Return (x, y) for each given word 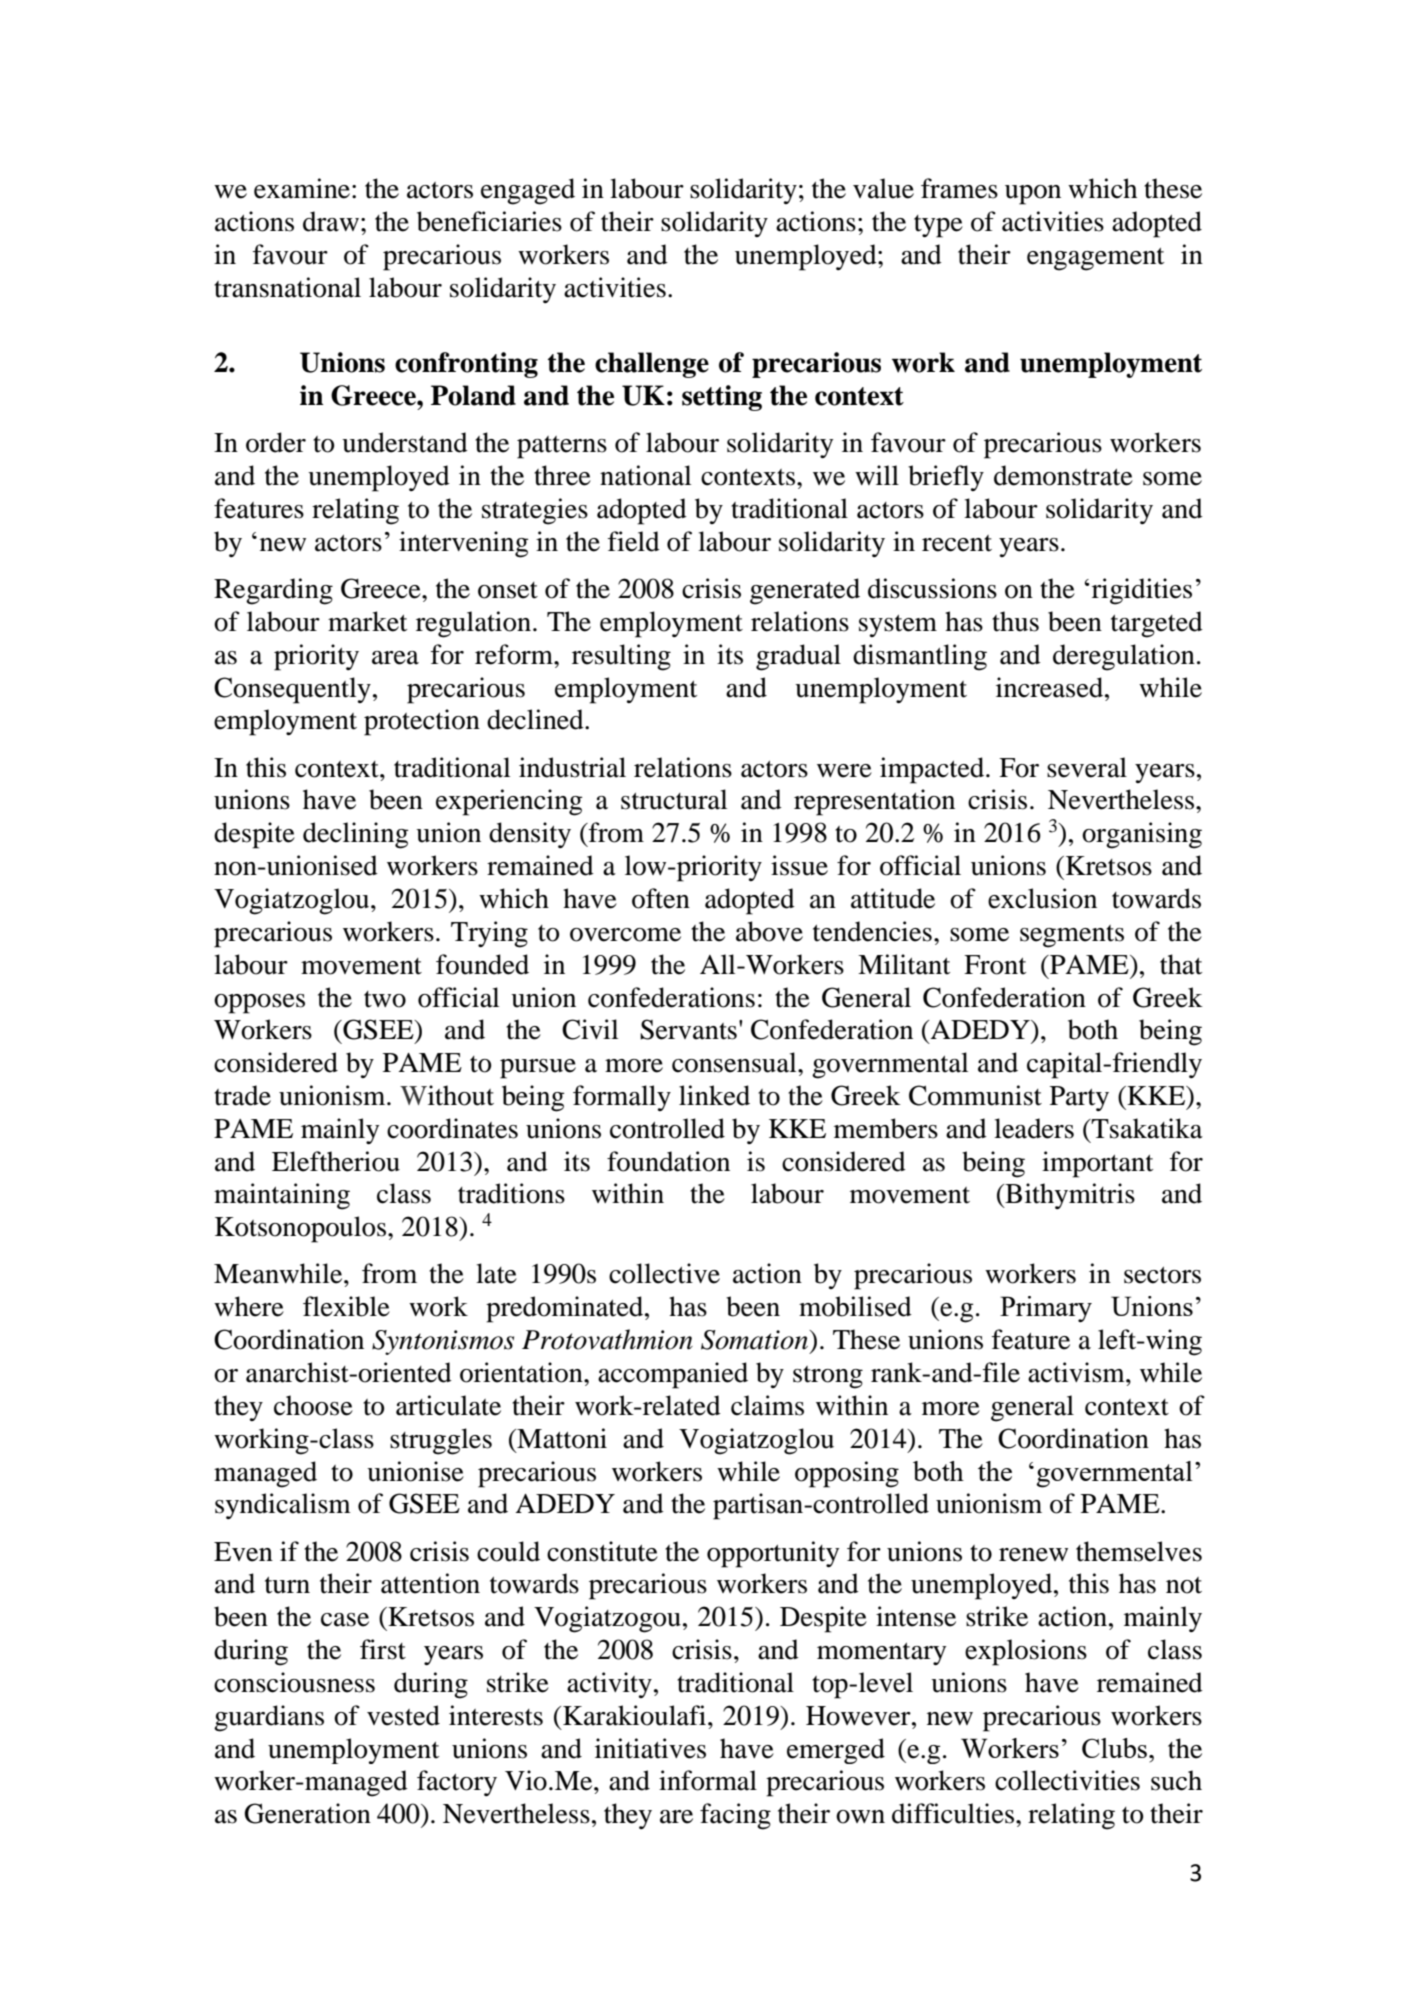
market (367, 621)
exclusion (1042, 898)
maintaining (282, 1196)
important (1097, 1164)
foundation (668, 1161)
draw (331, 221)
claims (767, 1405)
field (634, 541)
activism (1077, 1372)
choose (313, 1405)
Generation (307, 1813)
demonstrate (1063, 475)
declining (356, 835)
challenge (652, 365)
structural (674, 799)
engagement (1095, 259)
